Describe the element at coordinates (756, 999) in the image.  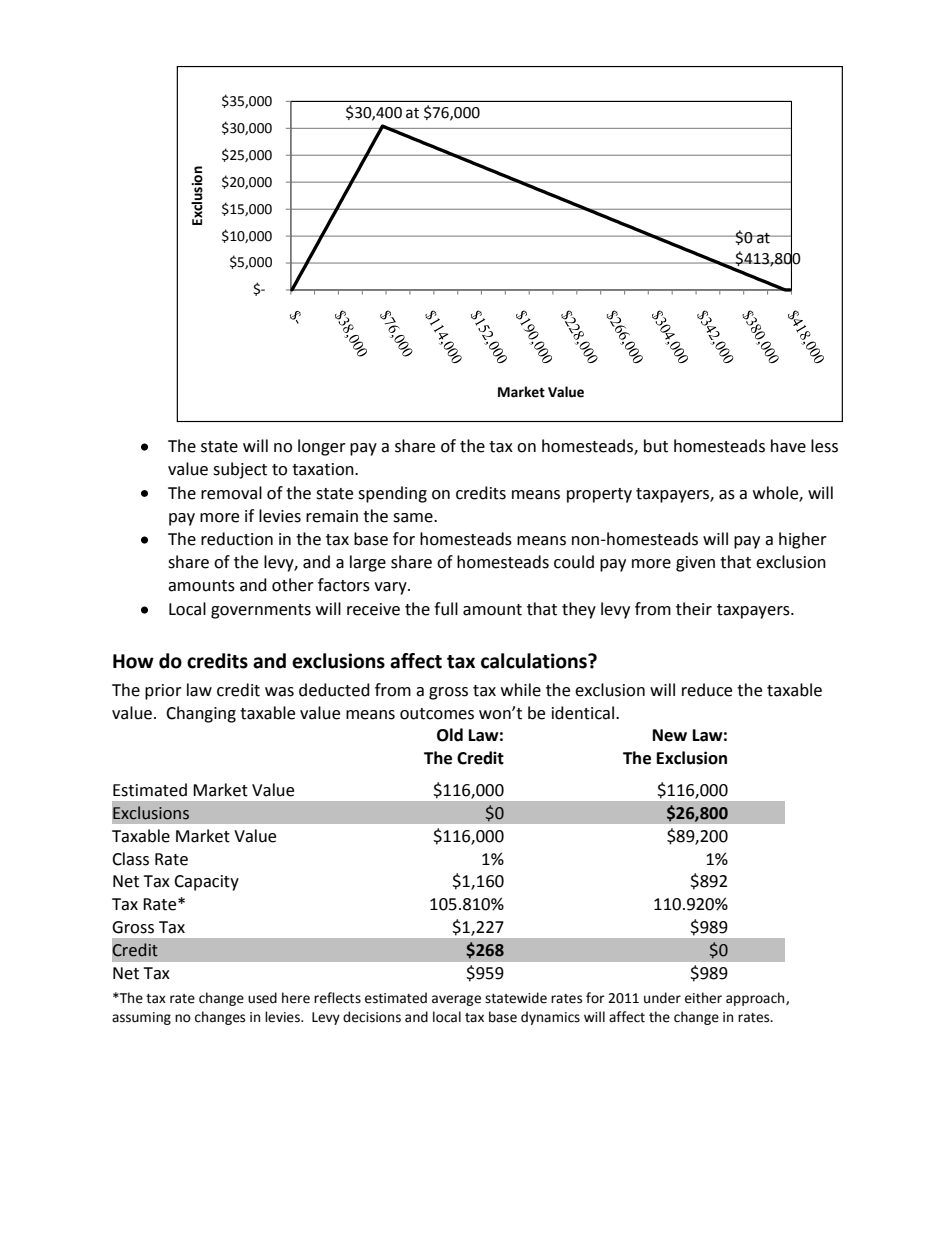
I see `approach` at that location.
